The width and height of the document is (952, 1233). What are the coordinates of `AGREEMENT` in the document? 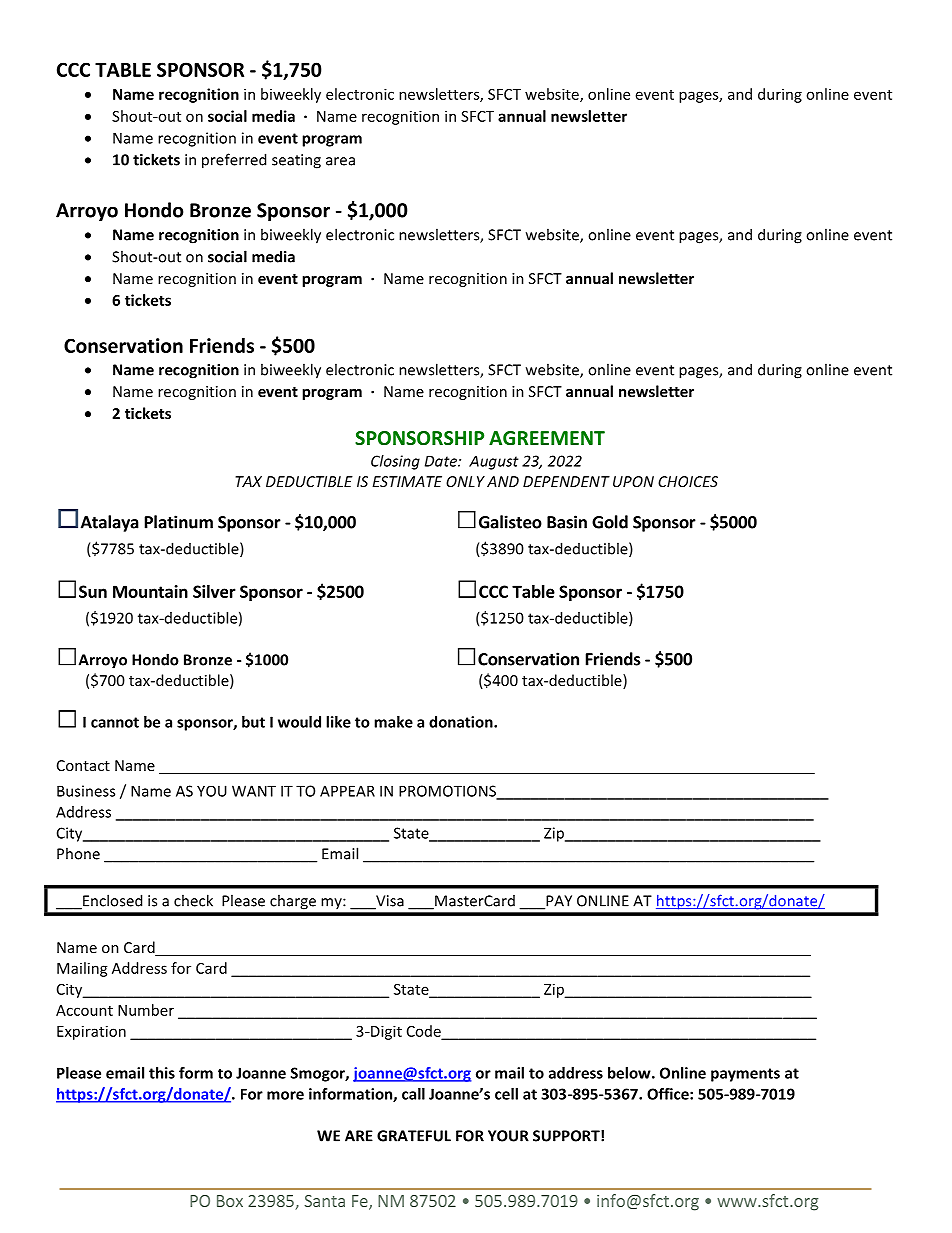 It's located at (547, 438).
